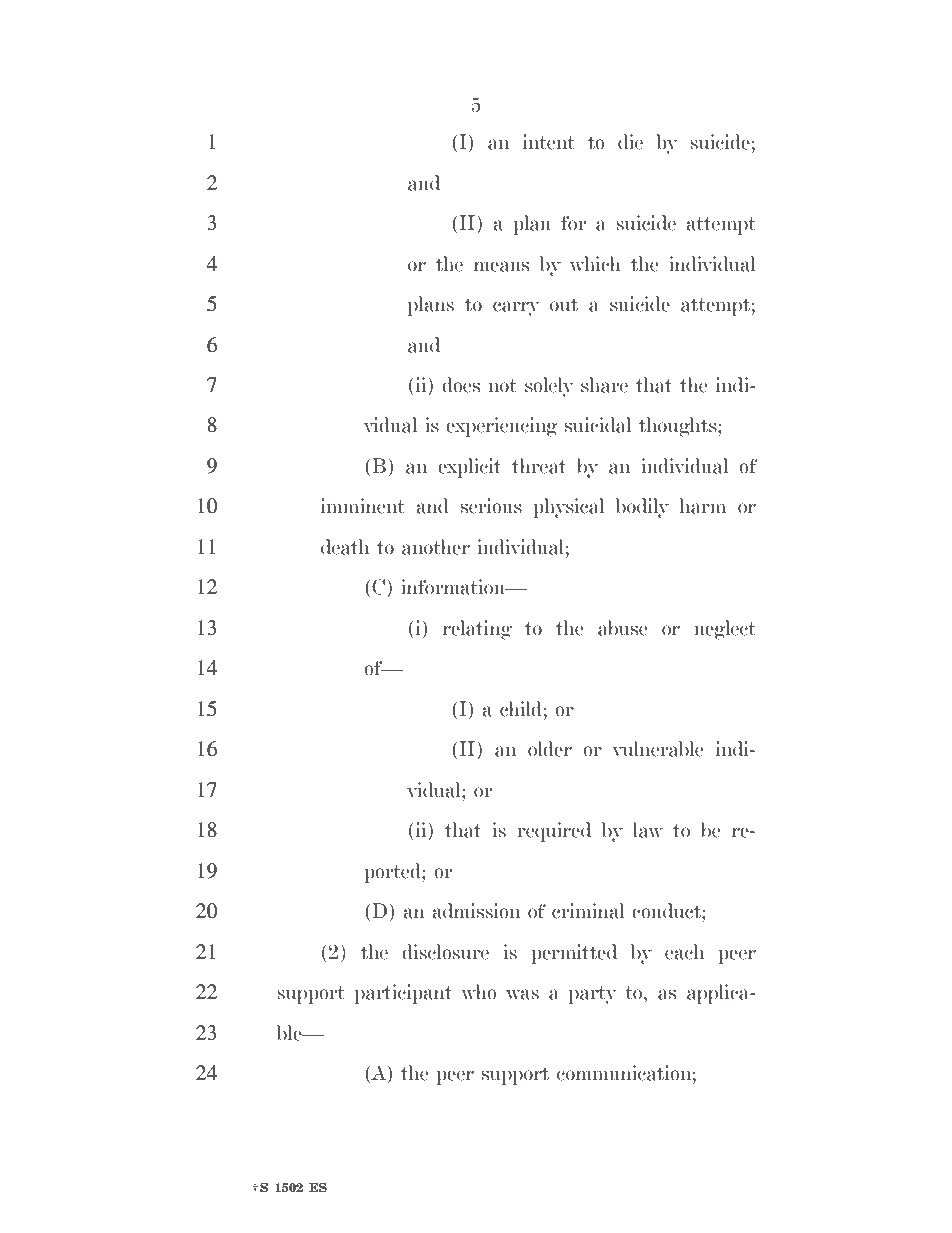 The width and height of the page is (952, 1233). I want to click on die, so click(630, 142).
